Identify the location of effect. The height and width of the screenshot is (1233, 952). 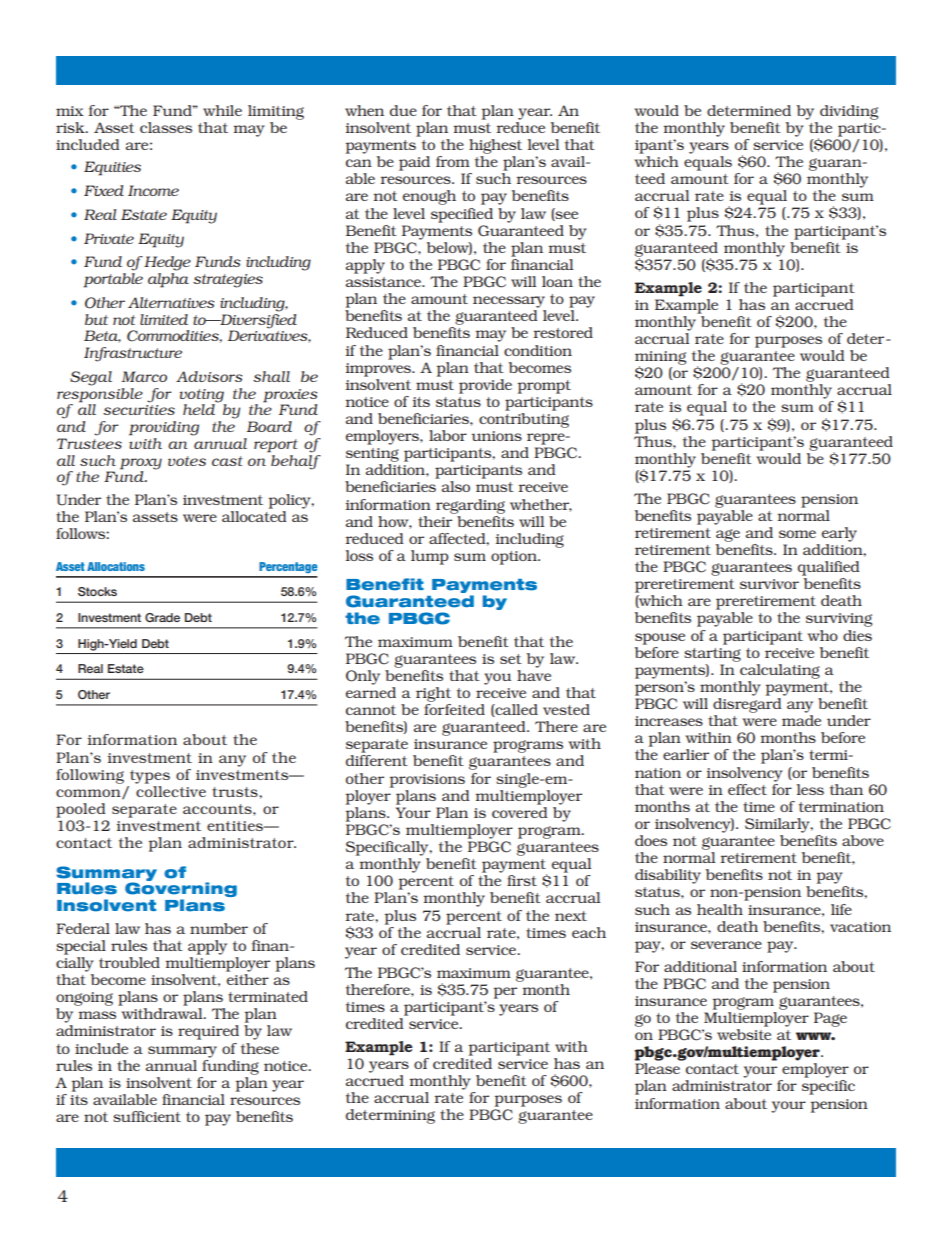
(747, 789).
